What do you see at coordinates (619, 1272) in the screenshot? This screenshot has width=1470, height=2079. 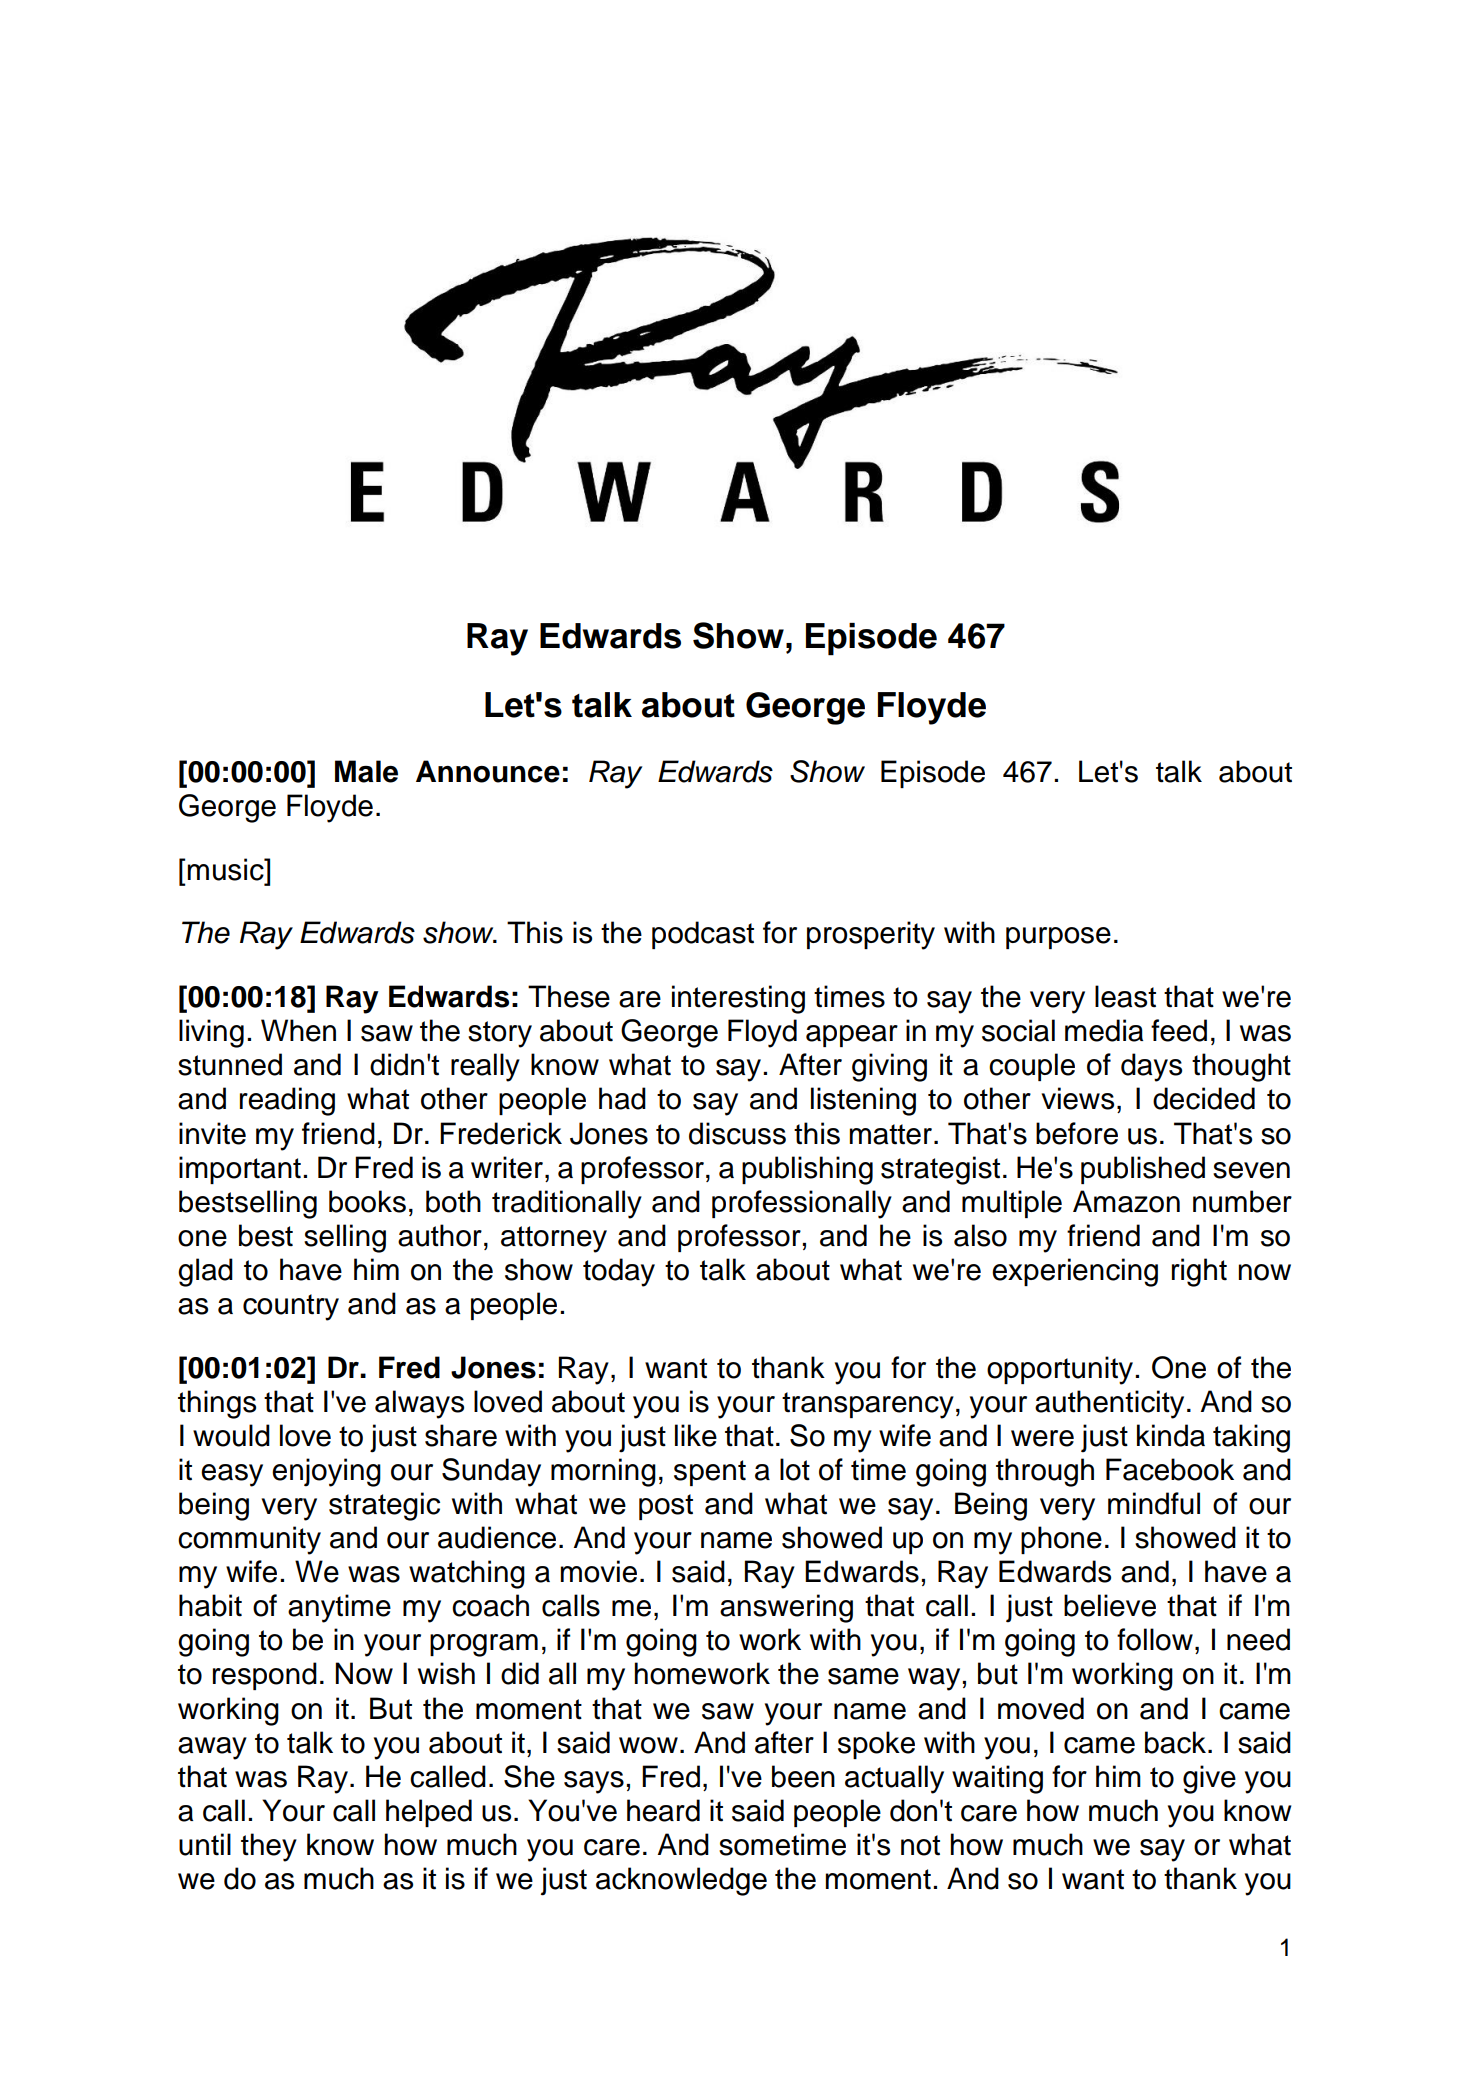 I see `today` at bounding box center [619, 1272].
